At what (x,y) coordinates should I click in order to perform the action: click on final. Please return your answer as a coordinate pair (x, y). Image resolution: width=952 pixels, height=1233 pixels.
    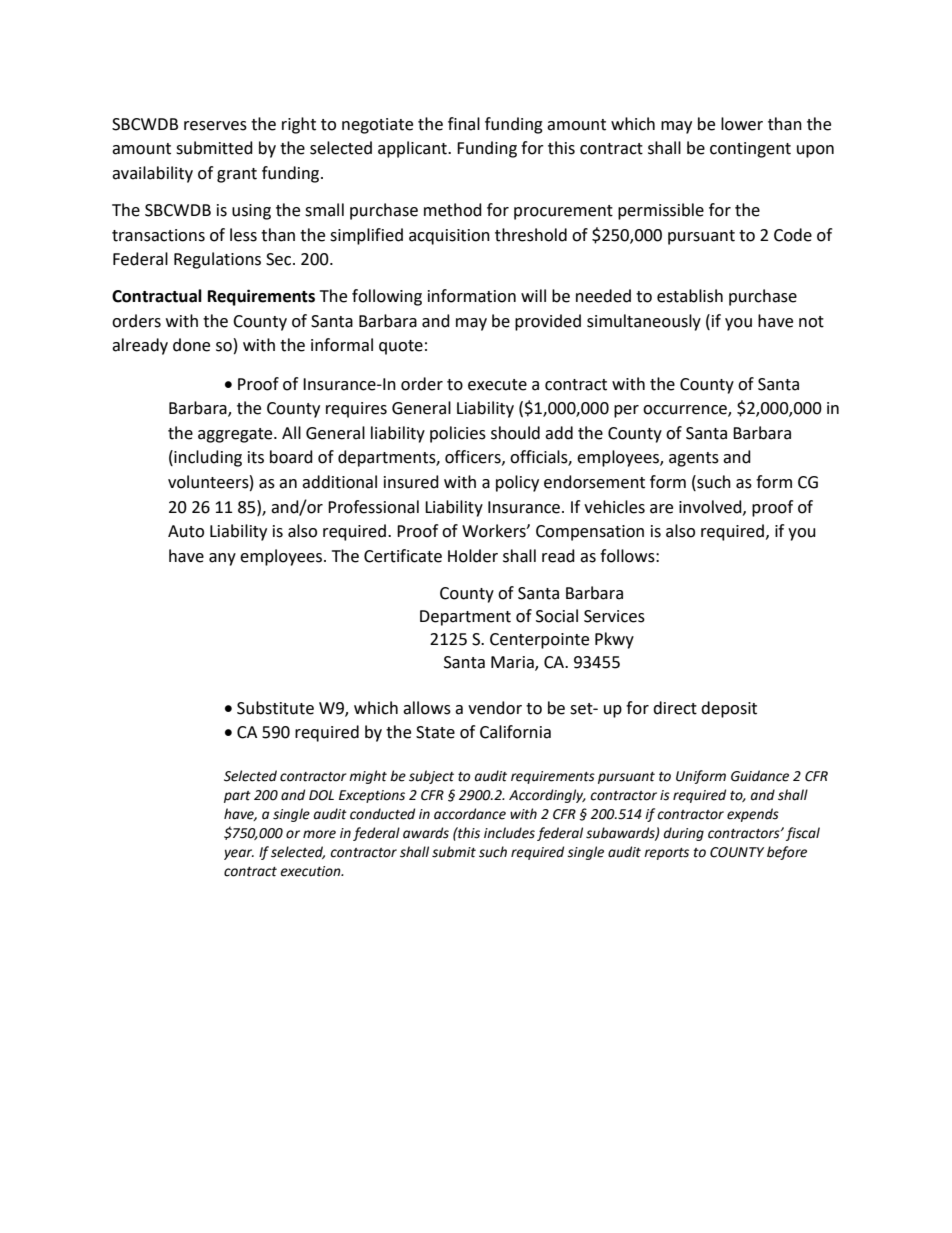
    Looking at the image, I should click on (464, 124).
